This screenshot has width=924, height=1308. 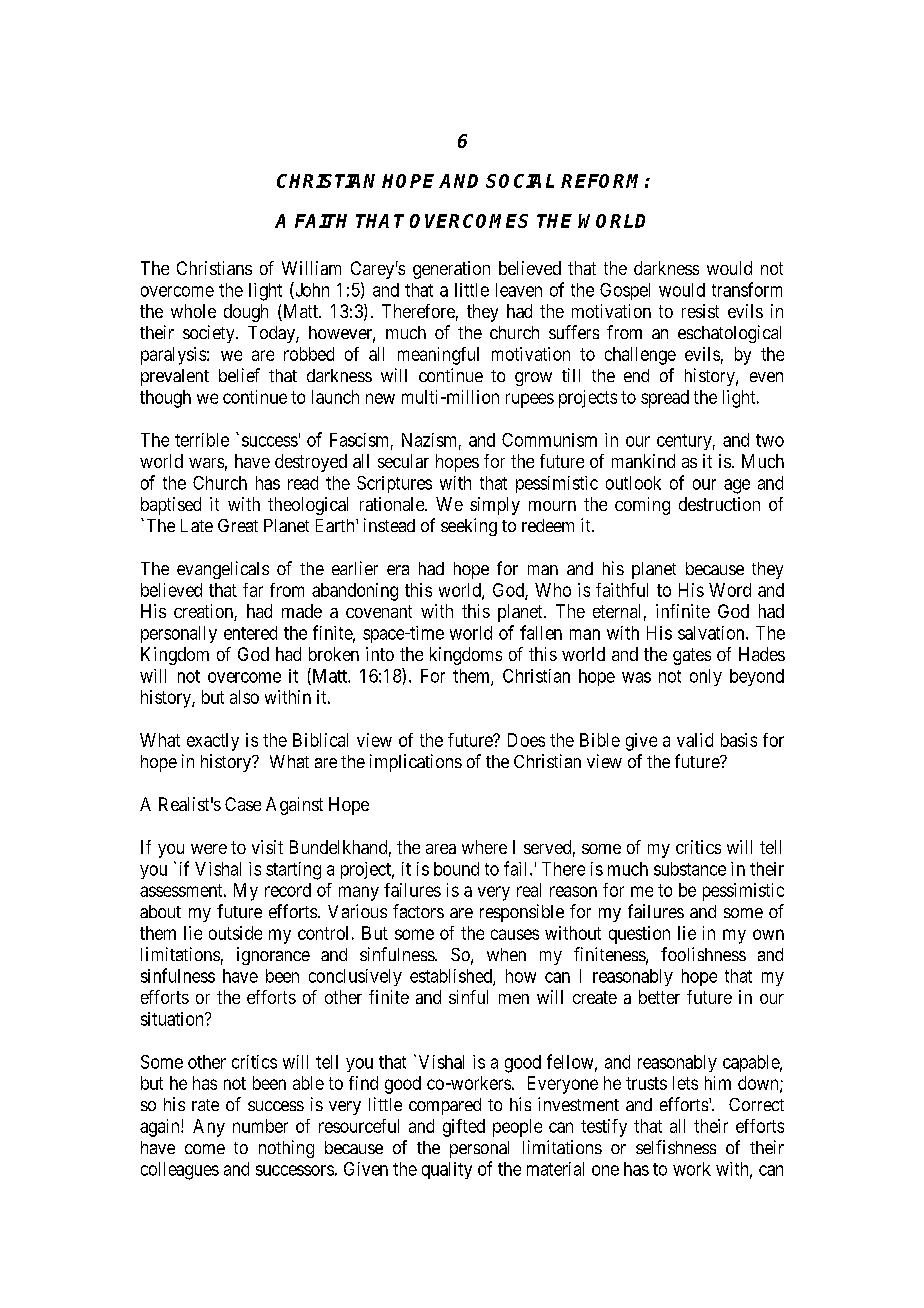 What do you see at coordinates (719, 504) in the screenshot?
I see `destruction` at bounding box center [719, 504].
